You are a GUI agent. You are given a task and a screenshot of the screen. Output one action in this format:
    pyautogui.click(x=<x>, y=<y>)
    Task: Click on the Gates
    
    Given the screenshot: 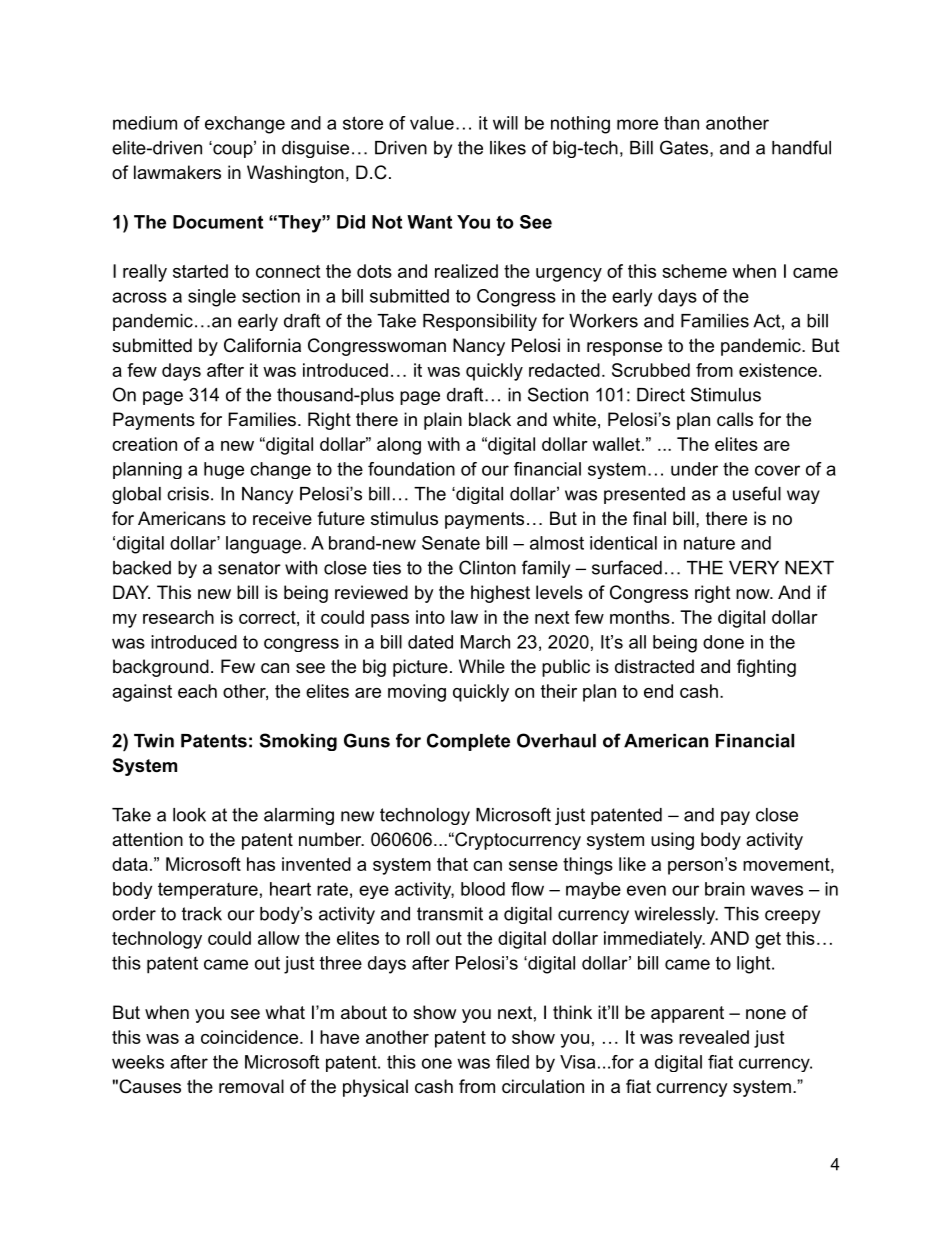 What is the action you would take?
    pyautogui.click(x=684, y=147)
